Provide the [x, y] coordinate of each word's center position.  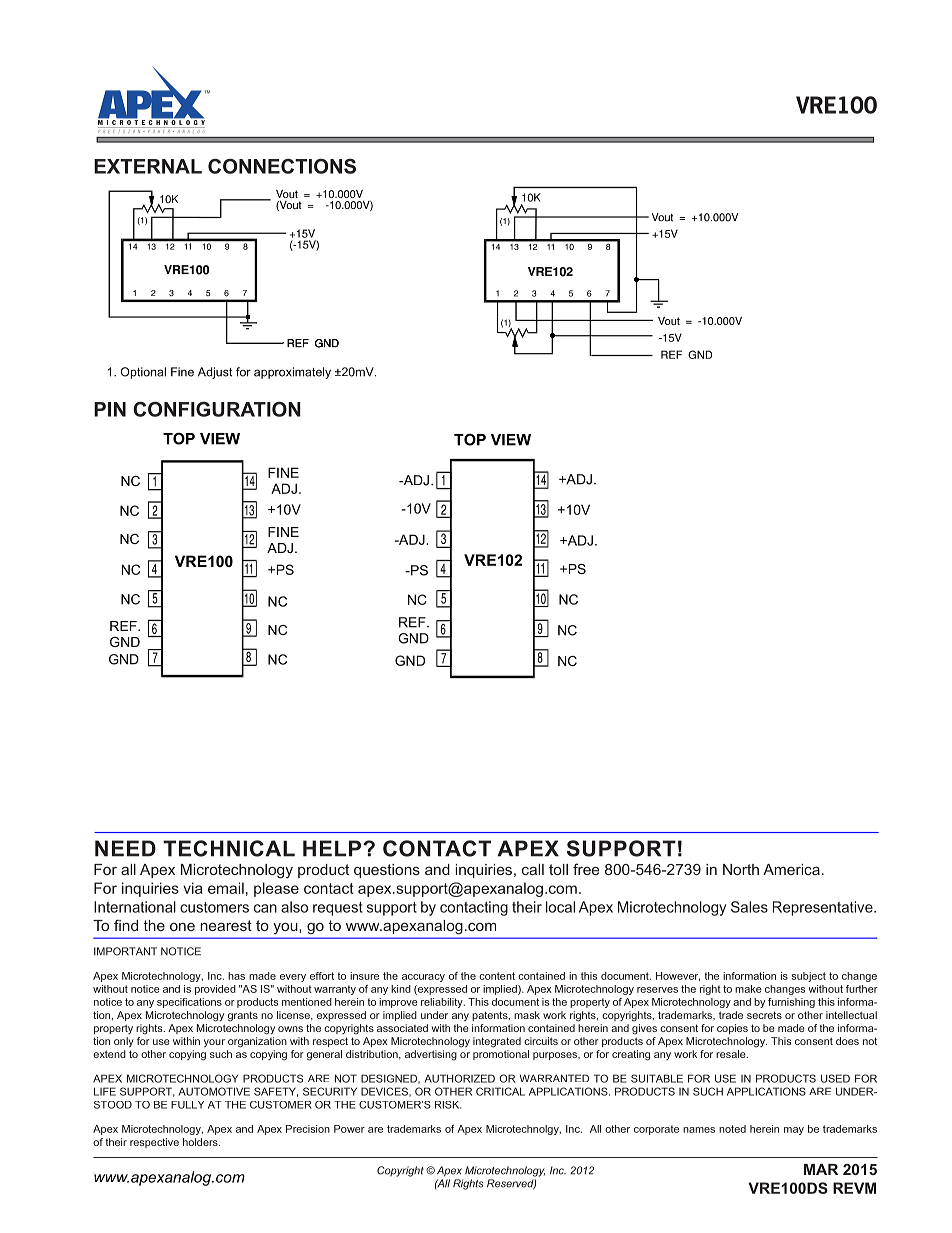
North [741, 869]
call [533, 869]
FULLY [187, 1105]
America [791, 869]
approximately [292, 373]
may [794, 1131]
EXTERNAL [148, 166]
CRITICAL [500, 1091]
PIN [110, 409]
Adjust [215, 373]
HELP [332, 848]
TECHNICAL [229, 848]
